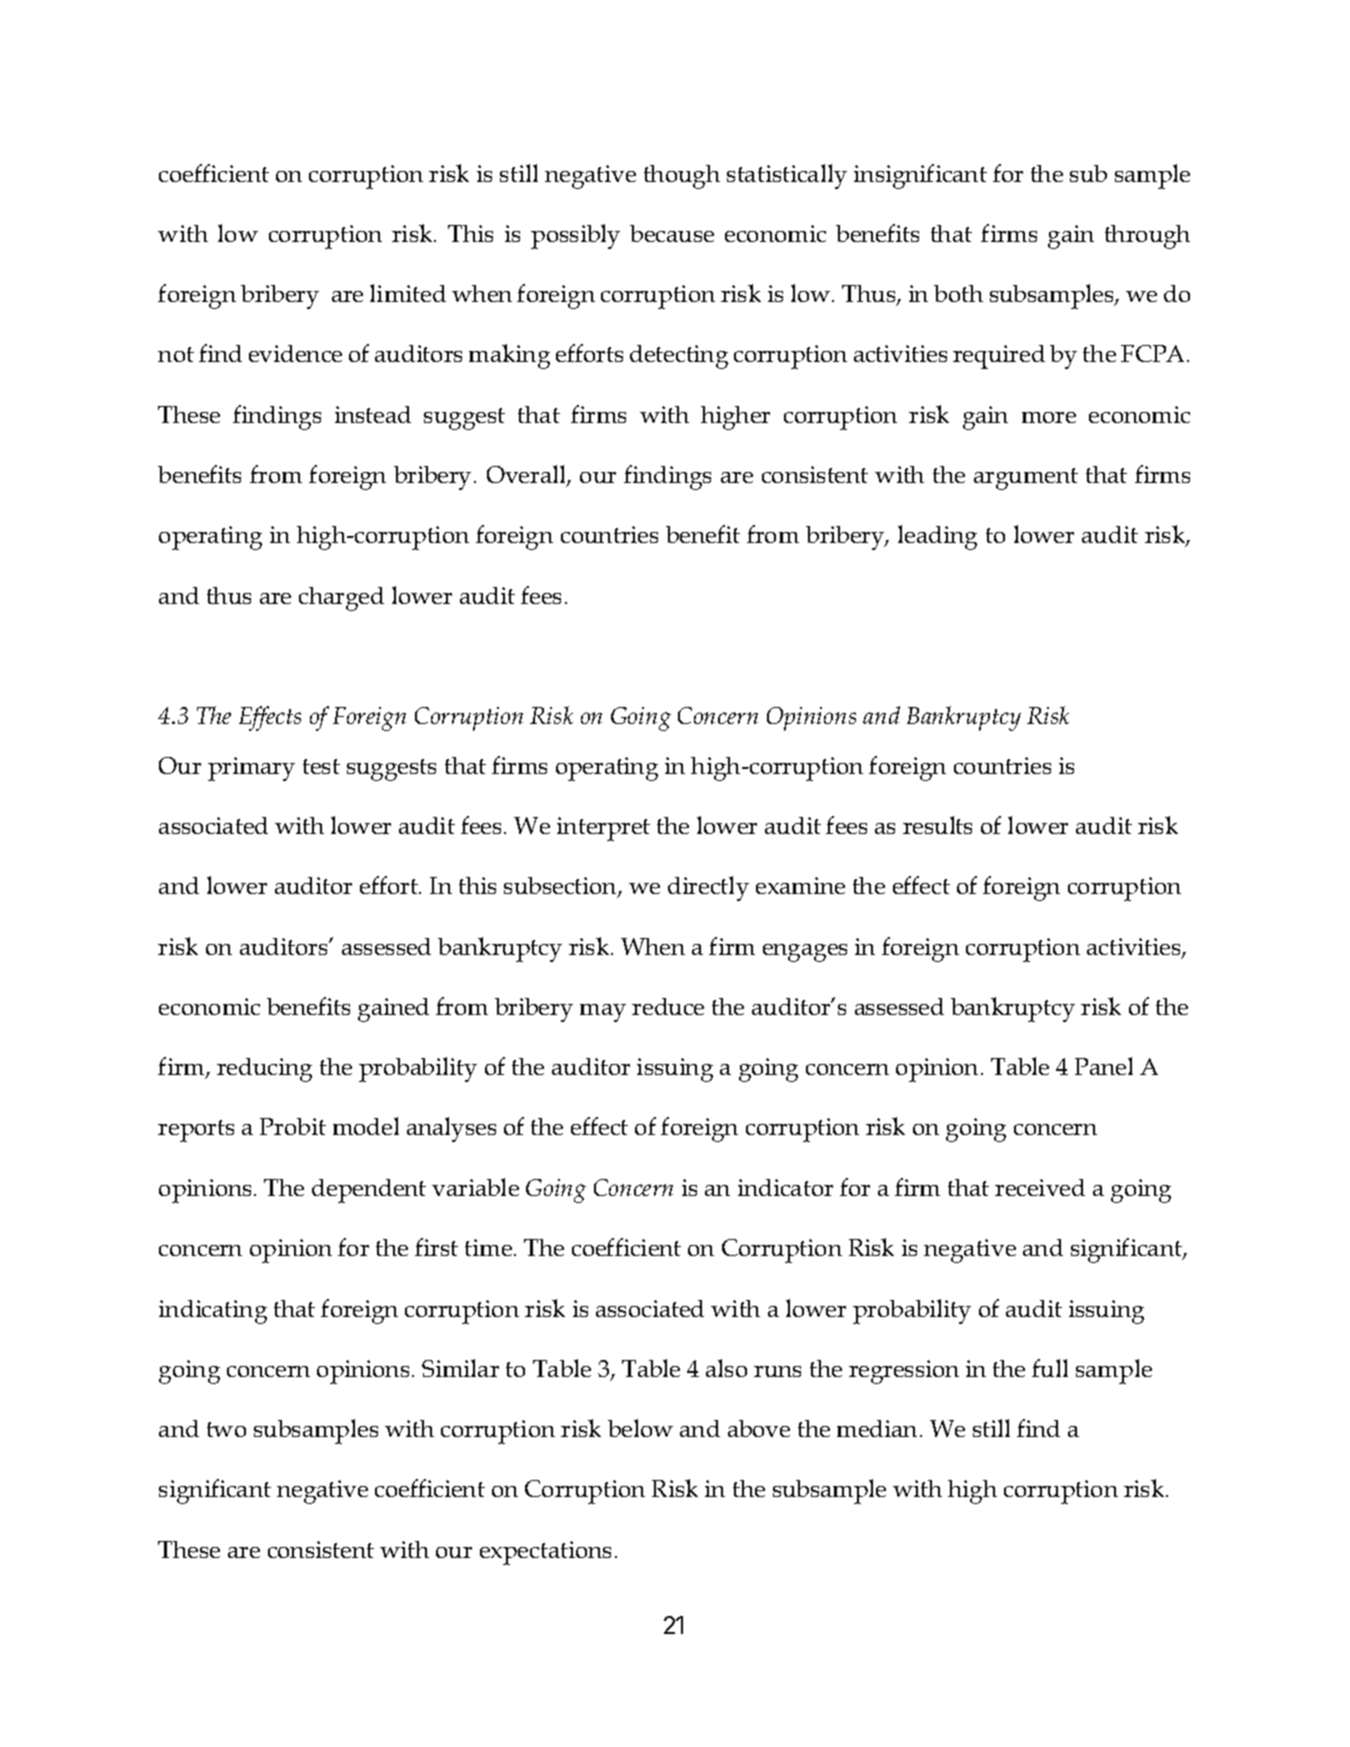 The image size is (1350, 1747). Describe the element at coordinates (937, 537) in the page. I see `leading` at that location.
